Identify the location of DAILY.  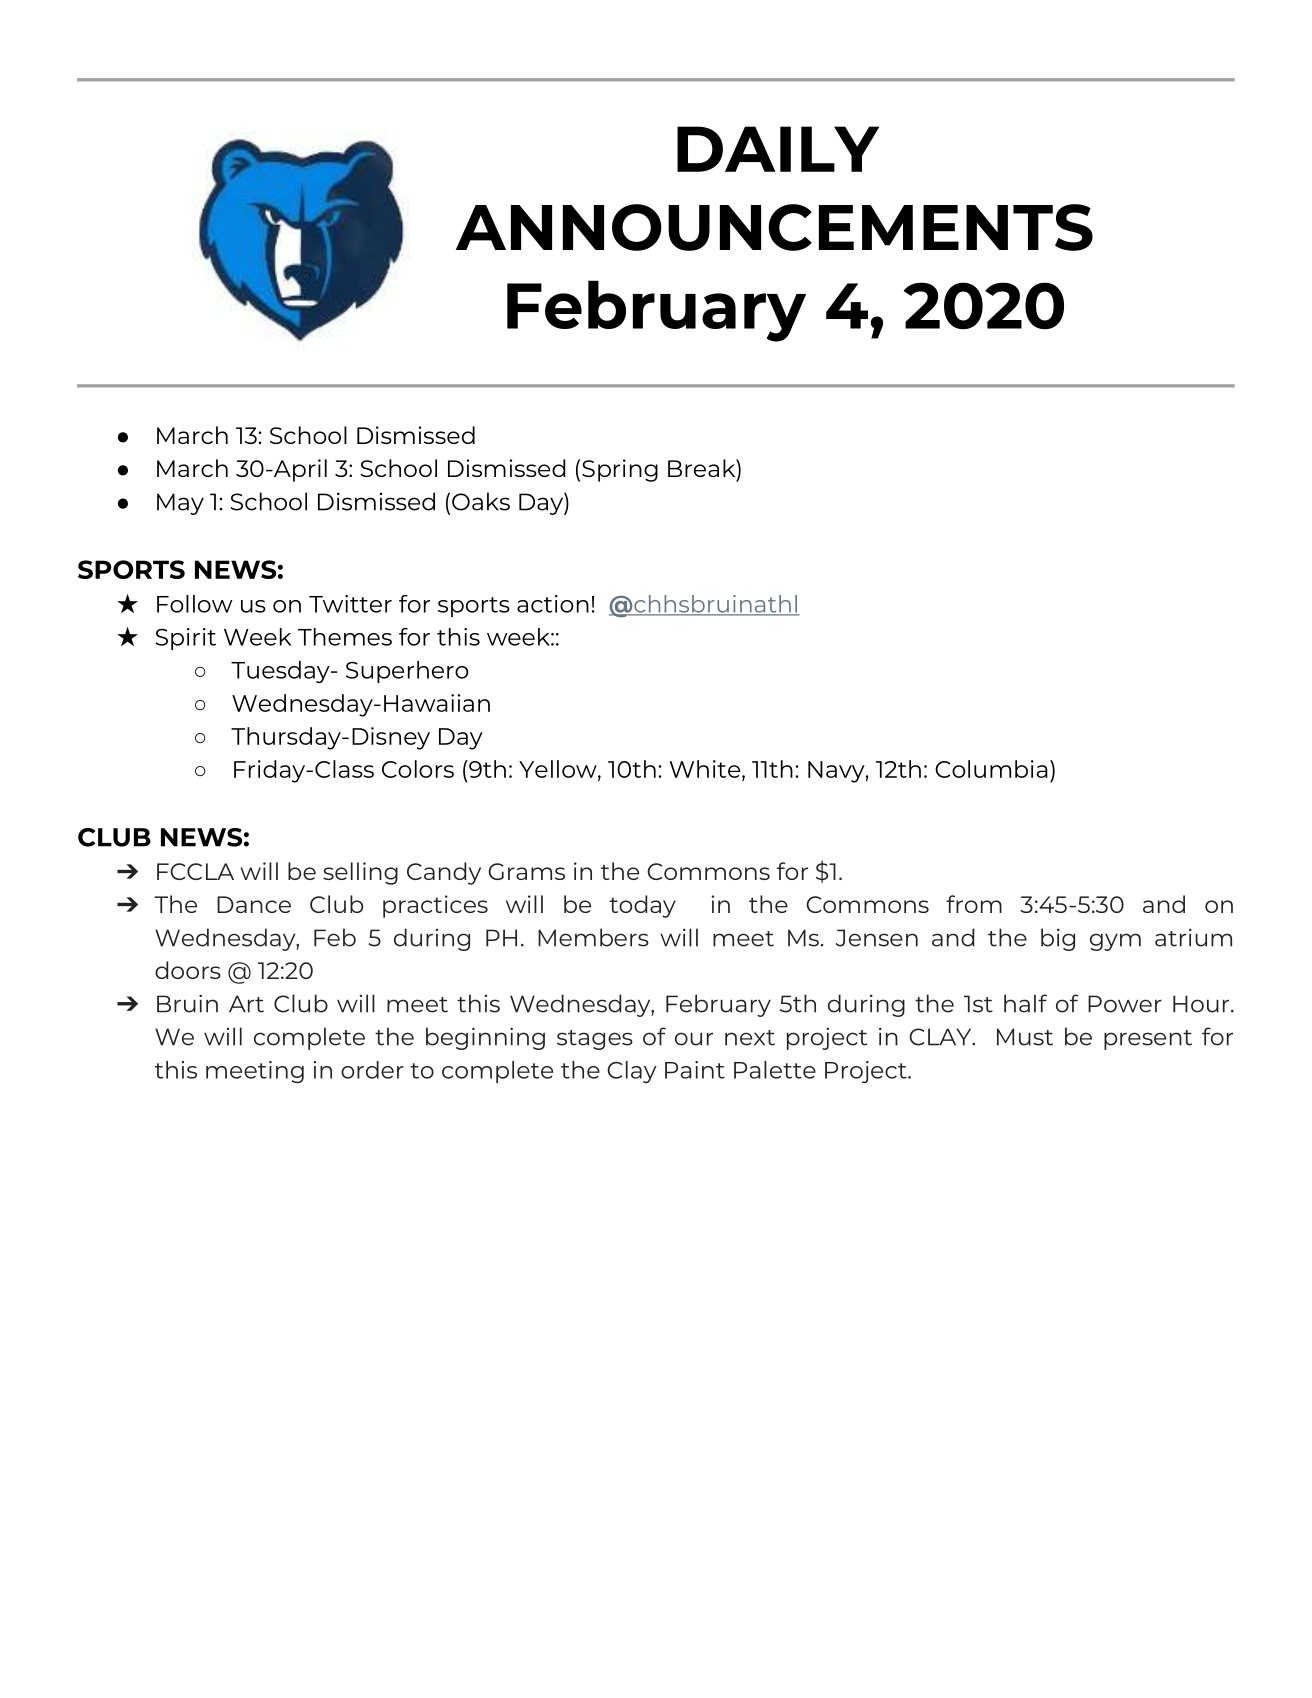
(778, 149).
